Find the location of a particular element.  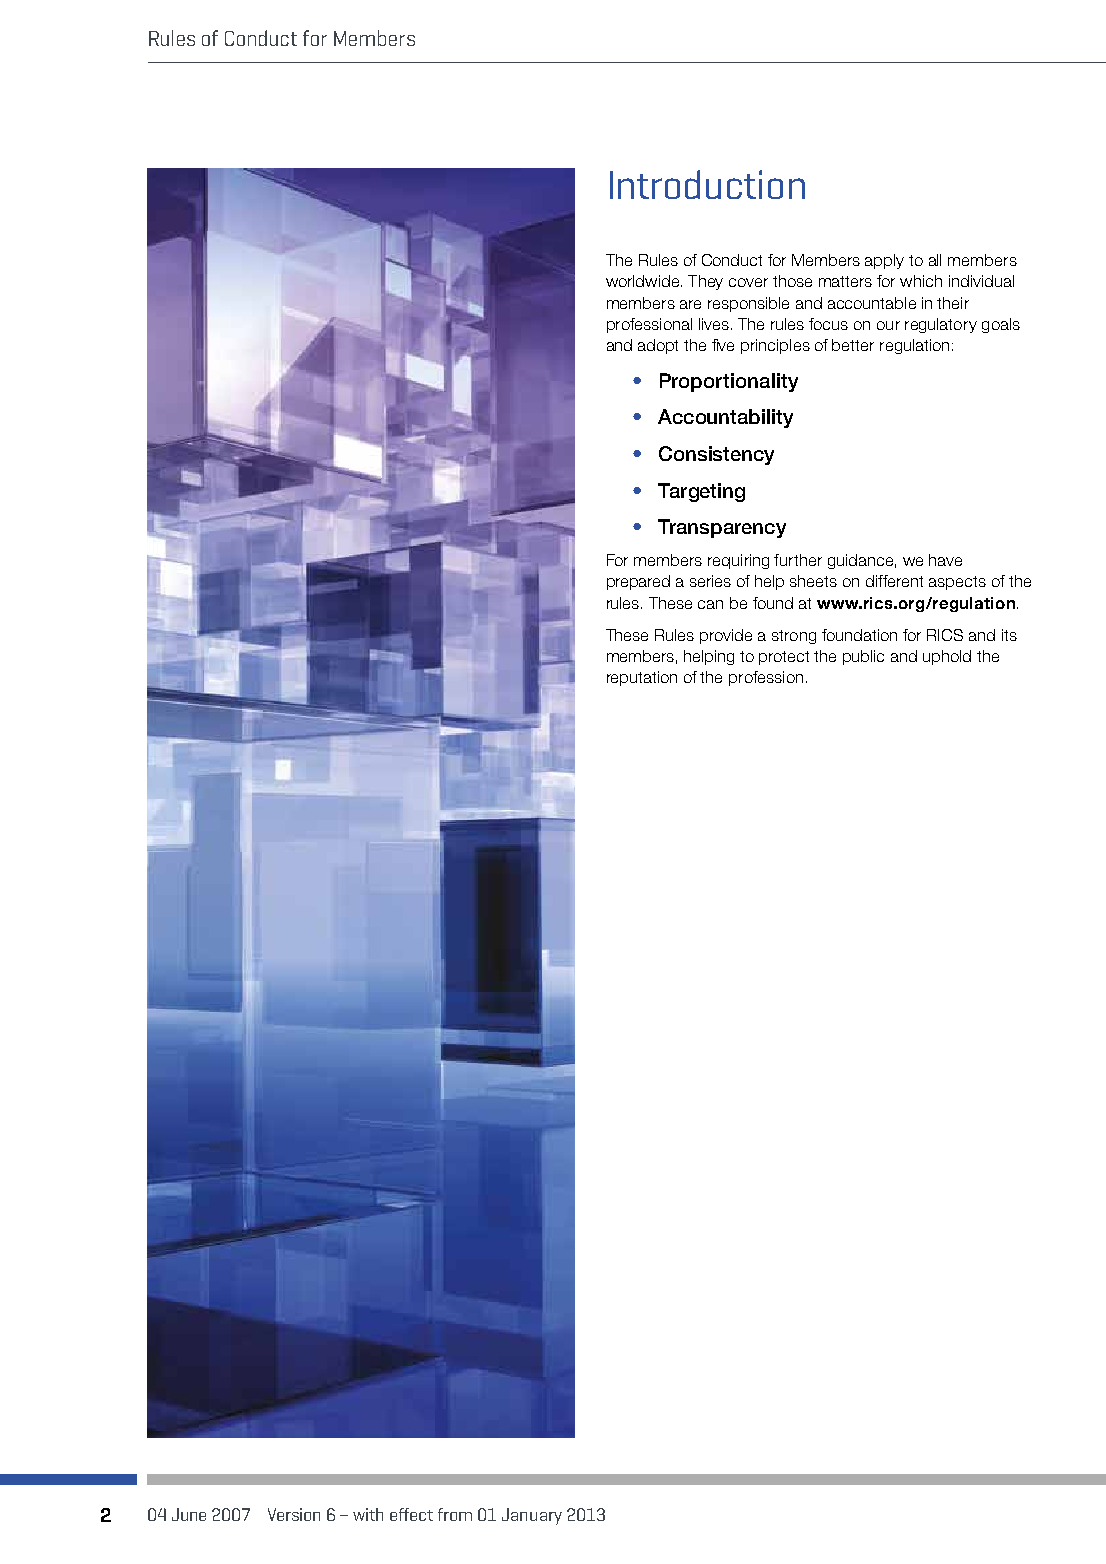

Targeting is located at coordinates (701, 492).
